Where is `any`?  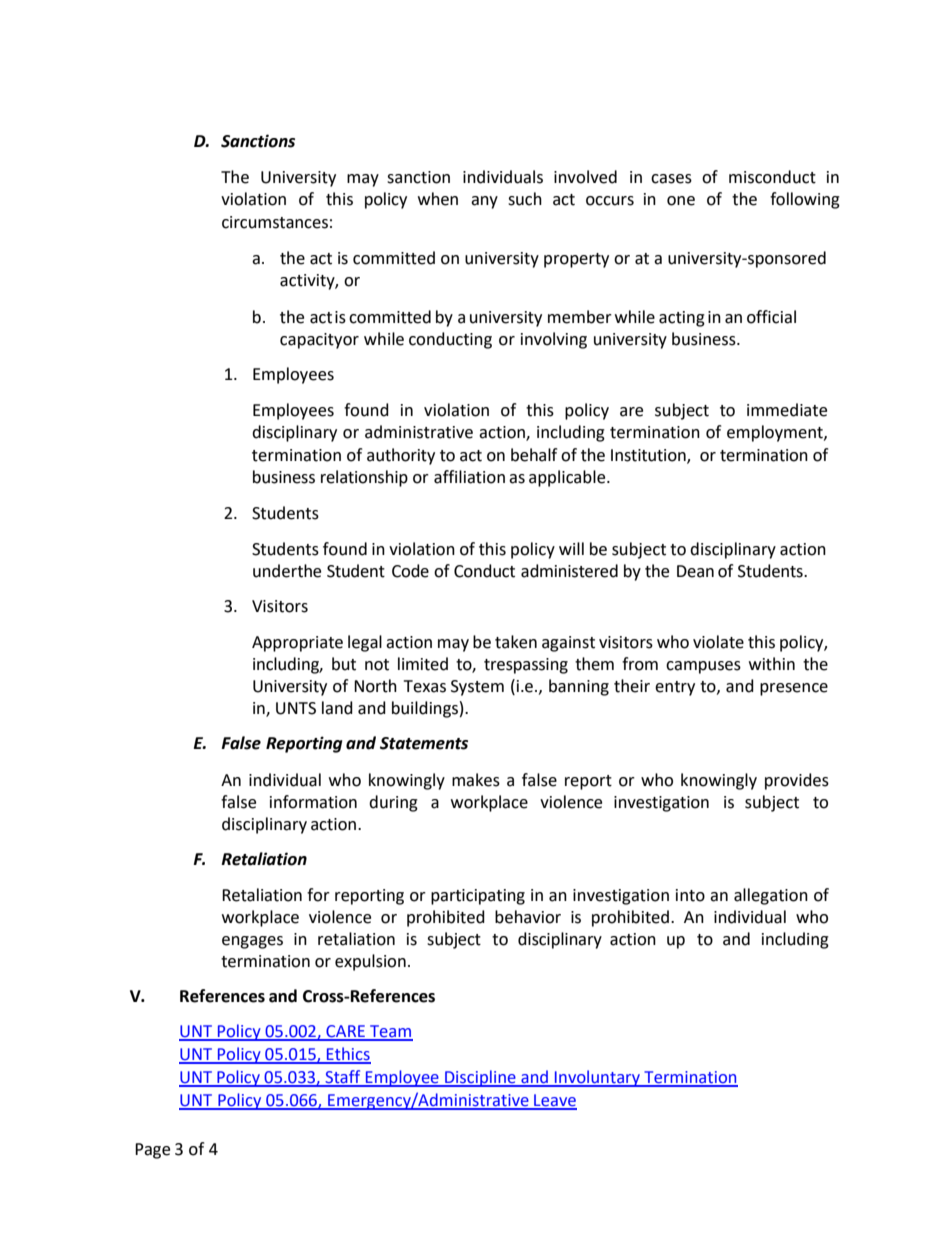
any is located at coordinates (484, 202).
